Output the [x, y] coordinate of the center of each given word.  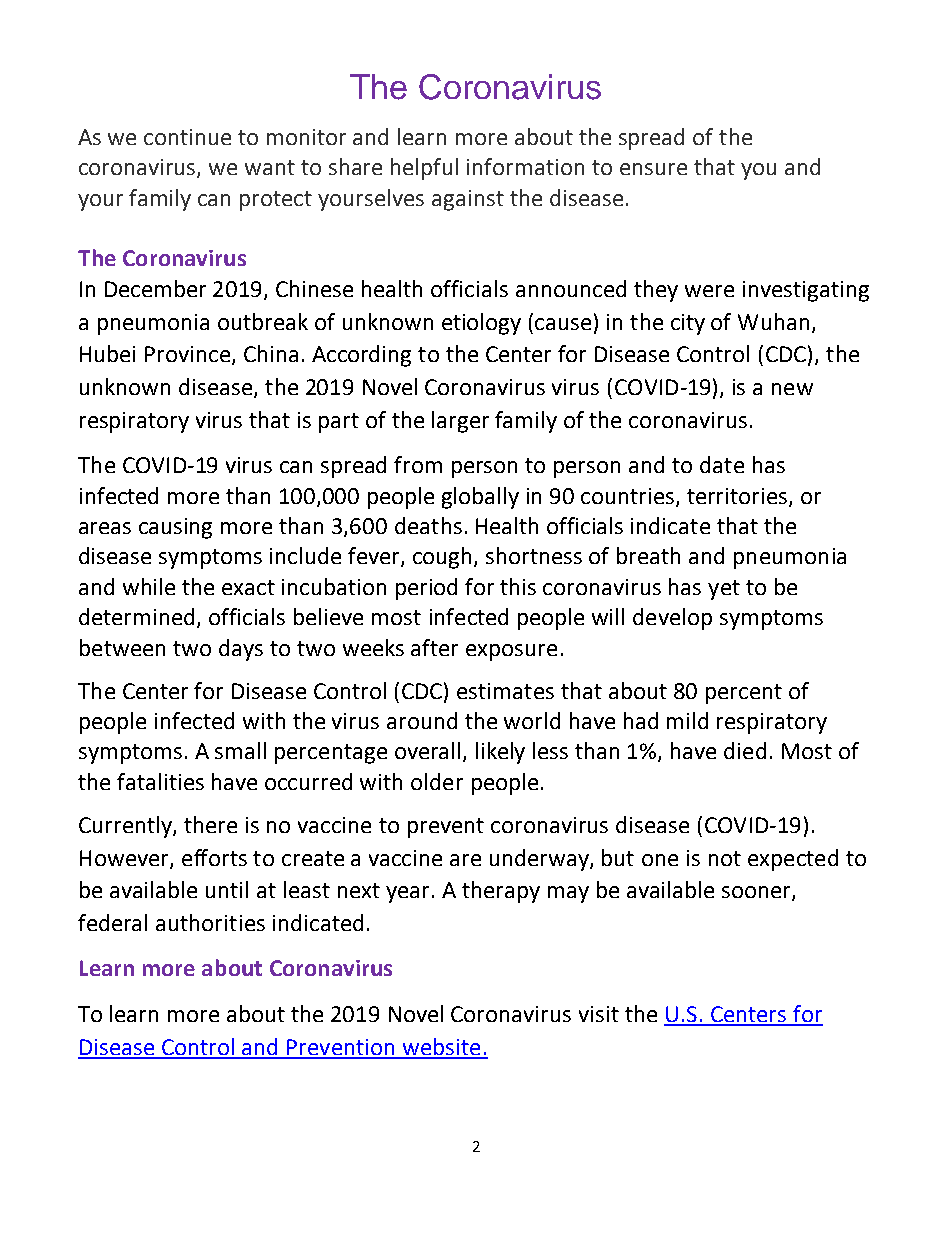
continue [187, 137]
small [240, 750]
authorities [210, 922]
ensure [653, 169]
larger [460, 422]
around [422, 720]
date [722, 464]
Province [189, 355]
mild [687, 720]
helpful [424, 169]
